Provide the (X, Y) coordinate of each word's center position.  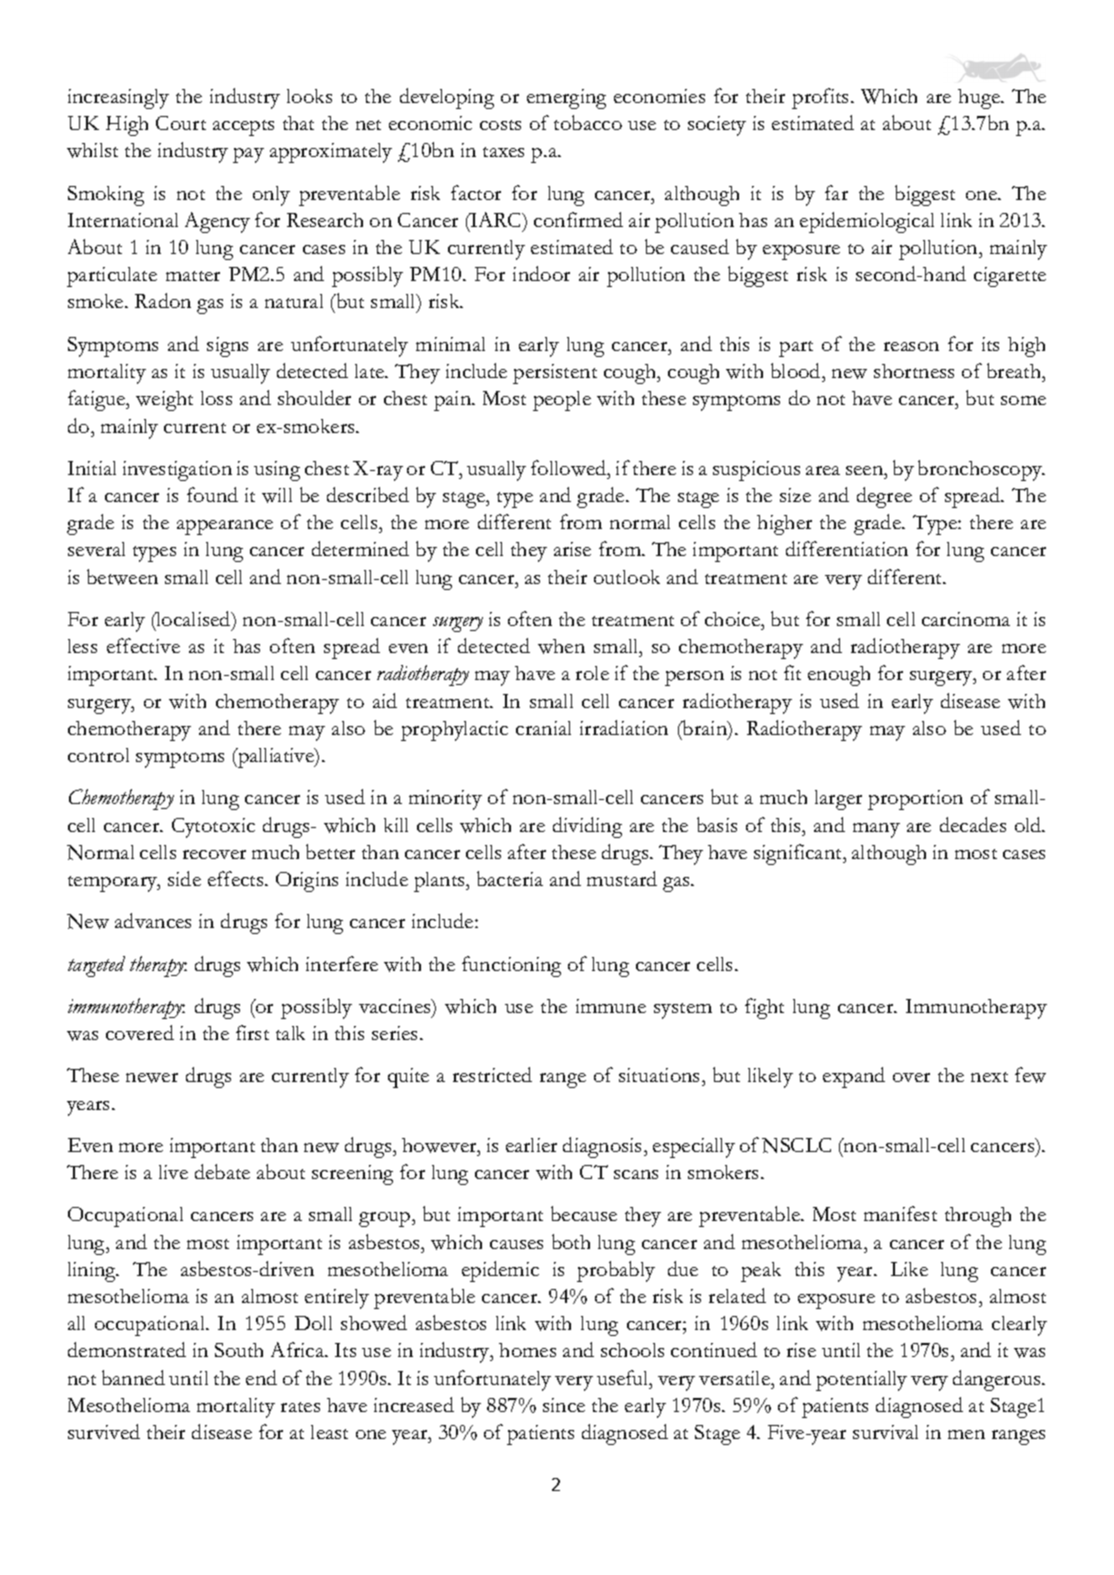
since (564, 1405)
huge (980, 99)
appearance (225, 527)
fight (764, 1008)
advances (153, 920)
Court (181, 123)
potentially (861, 1381)
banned (133, 1377)
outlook (627, 577)
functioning (511, 966)
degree (884, 497)
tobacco (588, 122)
